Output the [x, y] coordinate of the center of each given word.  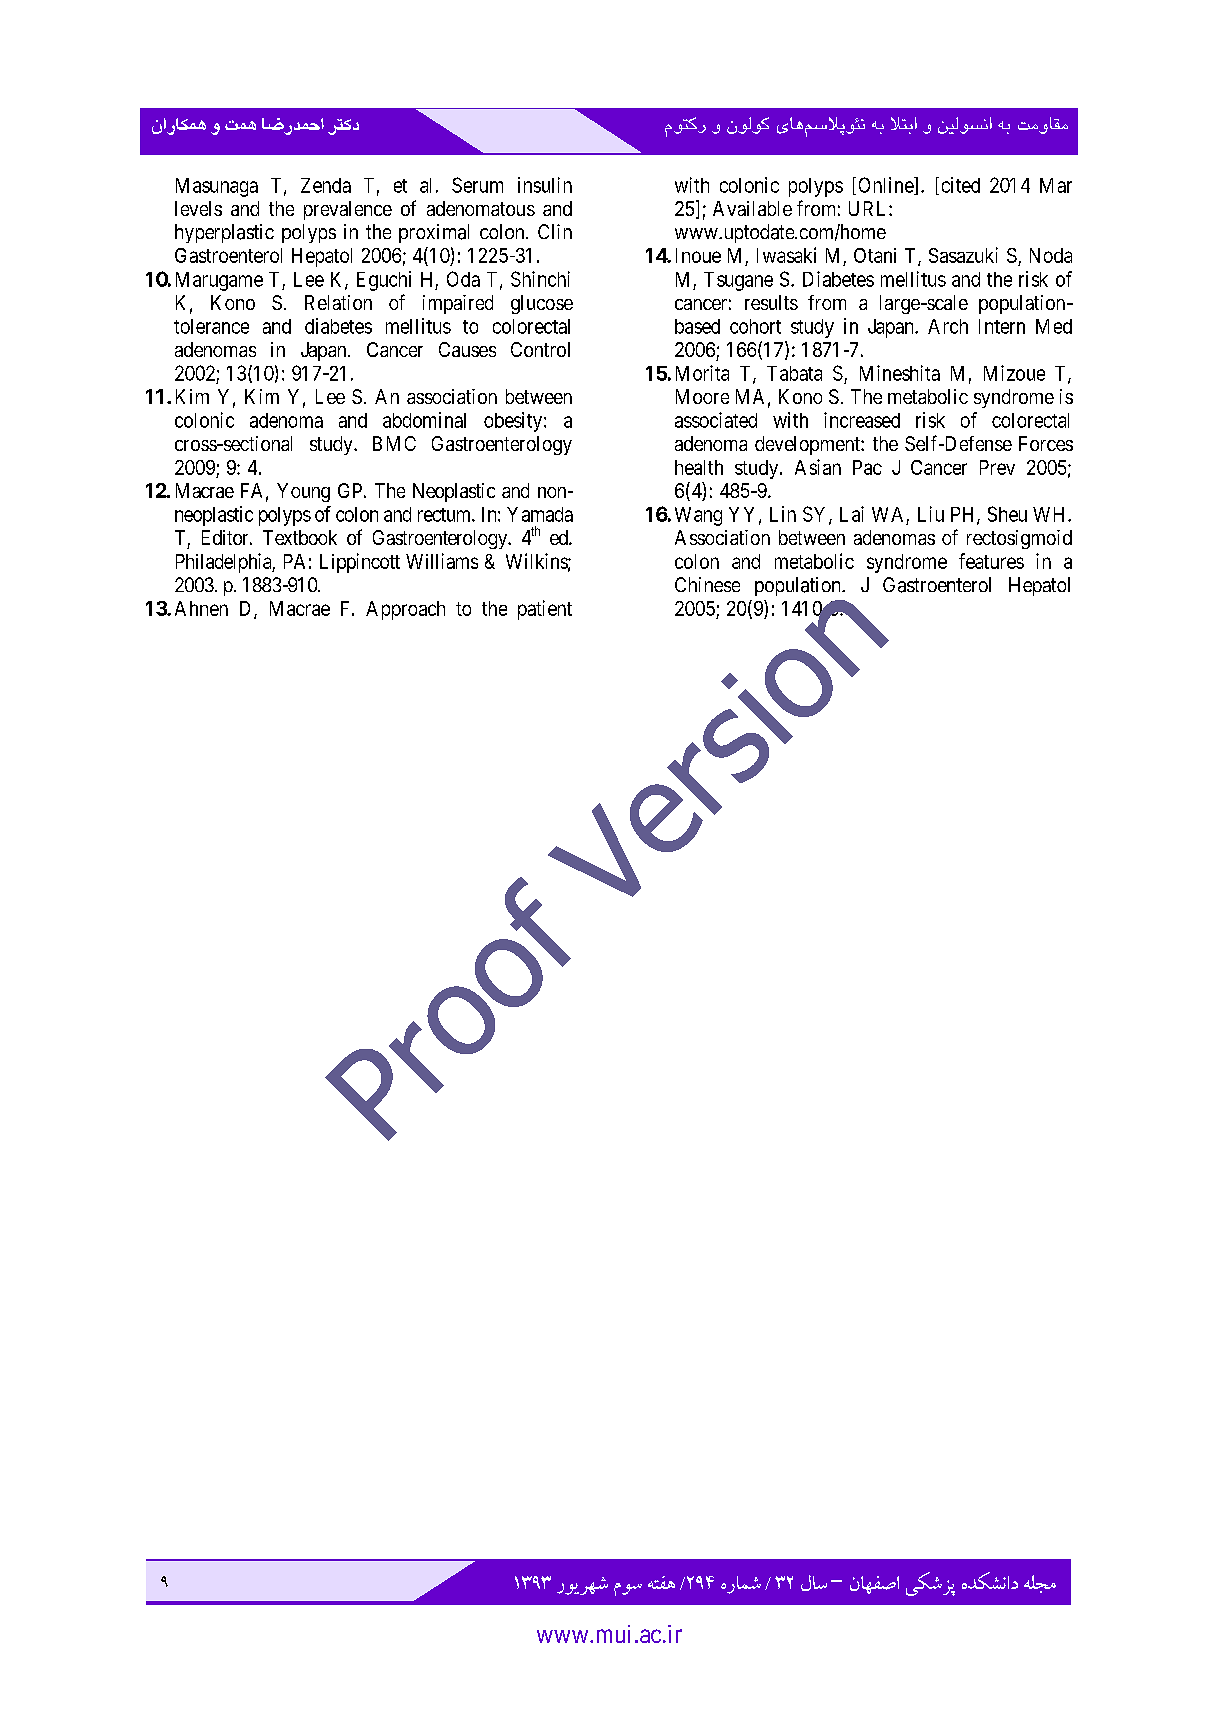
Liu [931, 514]
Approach [405, 610]
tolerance [211, 326]
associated [716, 420]
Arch [948, 326]
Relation [338, 302]
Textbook [300, 537]
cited [961, 185]
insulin [545, 185]
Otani [875, 255]
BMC [394, 443]
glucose [542, 304]
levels [198, 208]
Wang [698, 516]
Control [540, 349]
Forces [1046, 443]
